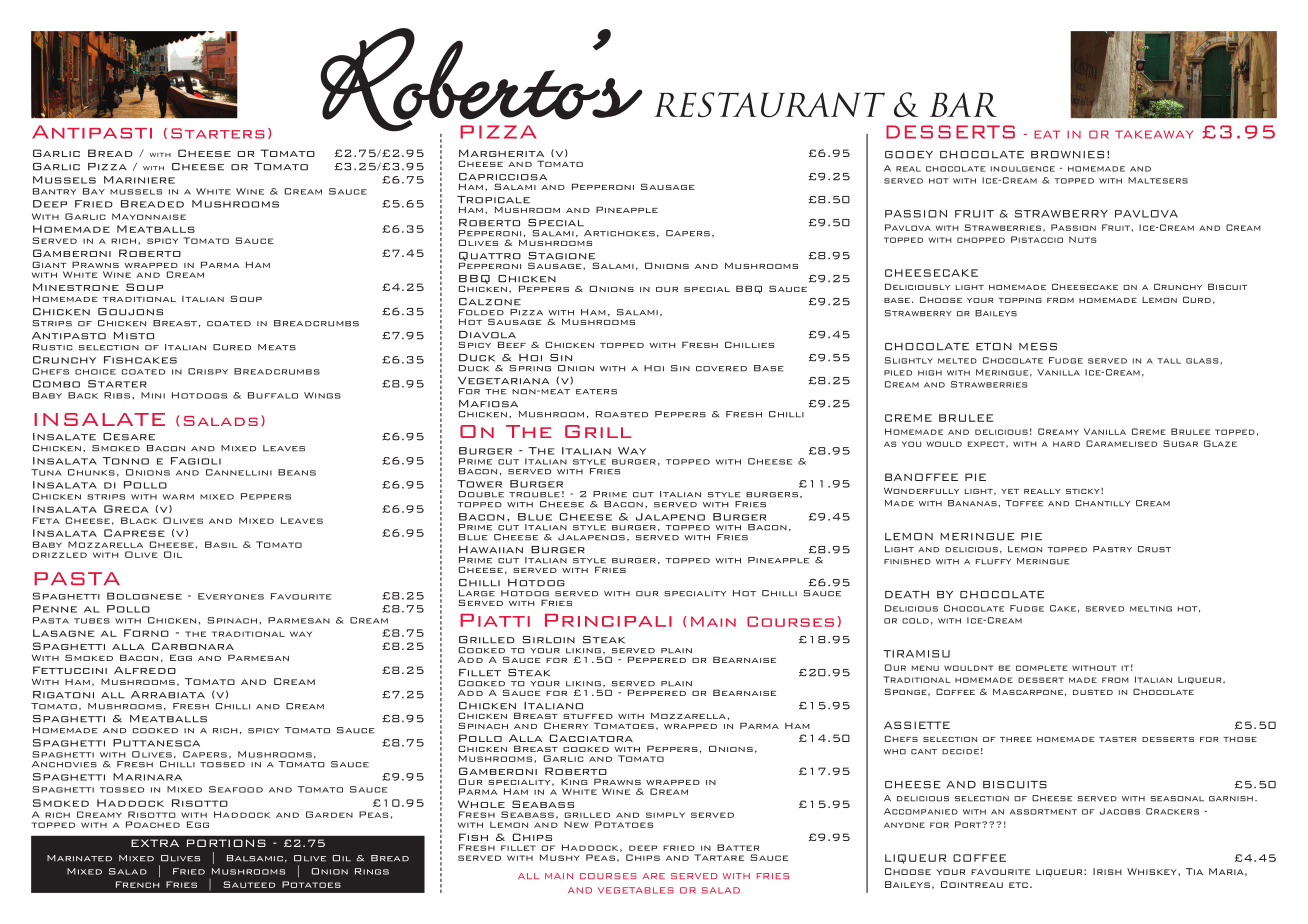 The width and height of the screenshot is (1308, 924). I want to click on stuffed, so click(588, 716).
